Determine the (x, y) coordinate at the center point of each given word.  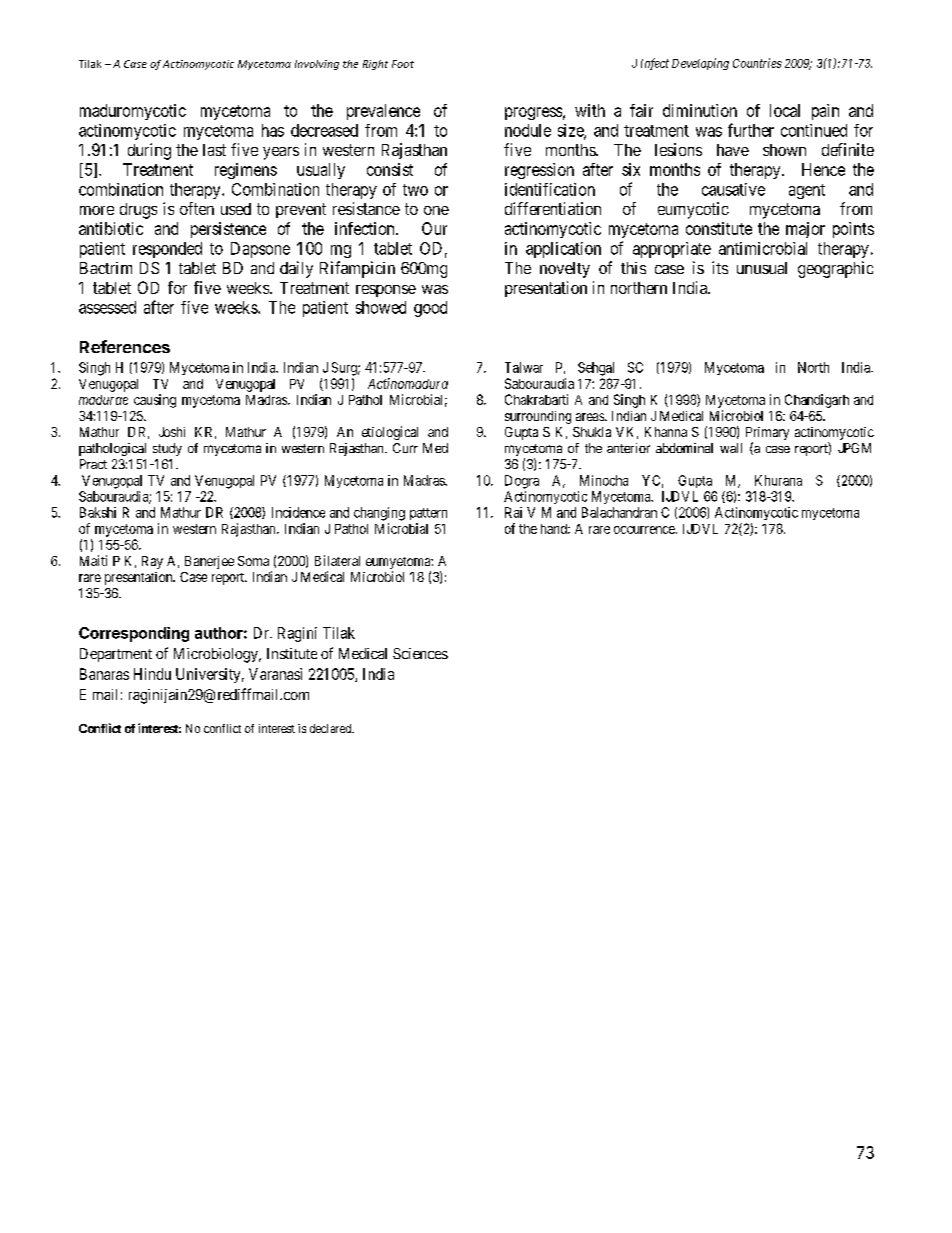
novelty (565, 270)
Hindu (152, 674)
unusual (762, 268)
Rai (513, 512)
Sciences (420, 653)
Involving (317, 65)
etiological (390, 433)
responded (167, 250)
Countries (757, 63)
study (167, 449)
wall (731, 448)
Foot (403, 64)
